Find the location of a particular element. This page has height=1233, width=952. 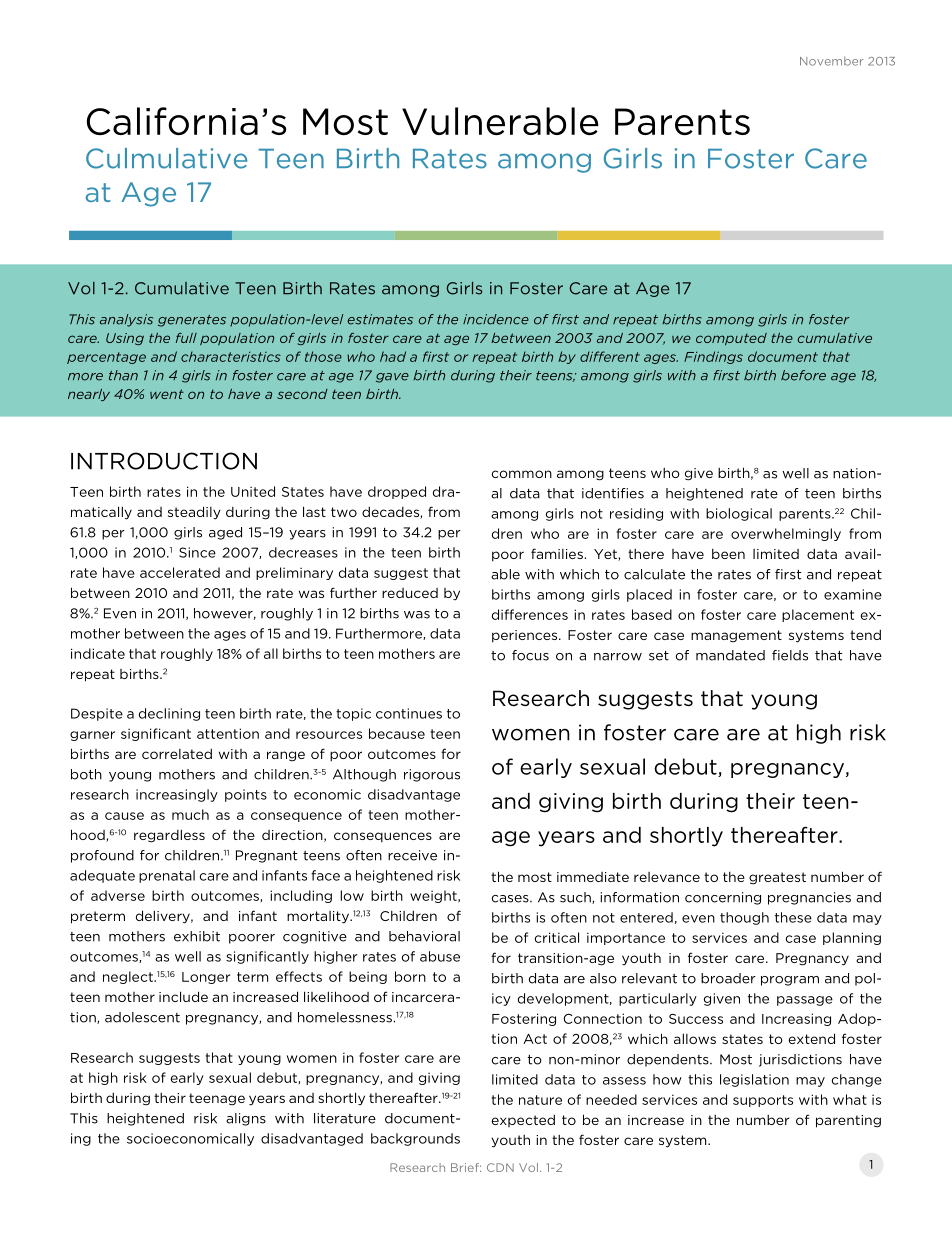

Since is located at coordinates (197, 552).
